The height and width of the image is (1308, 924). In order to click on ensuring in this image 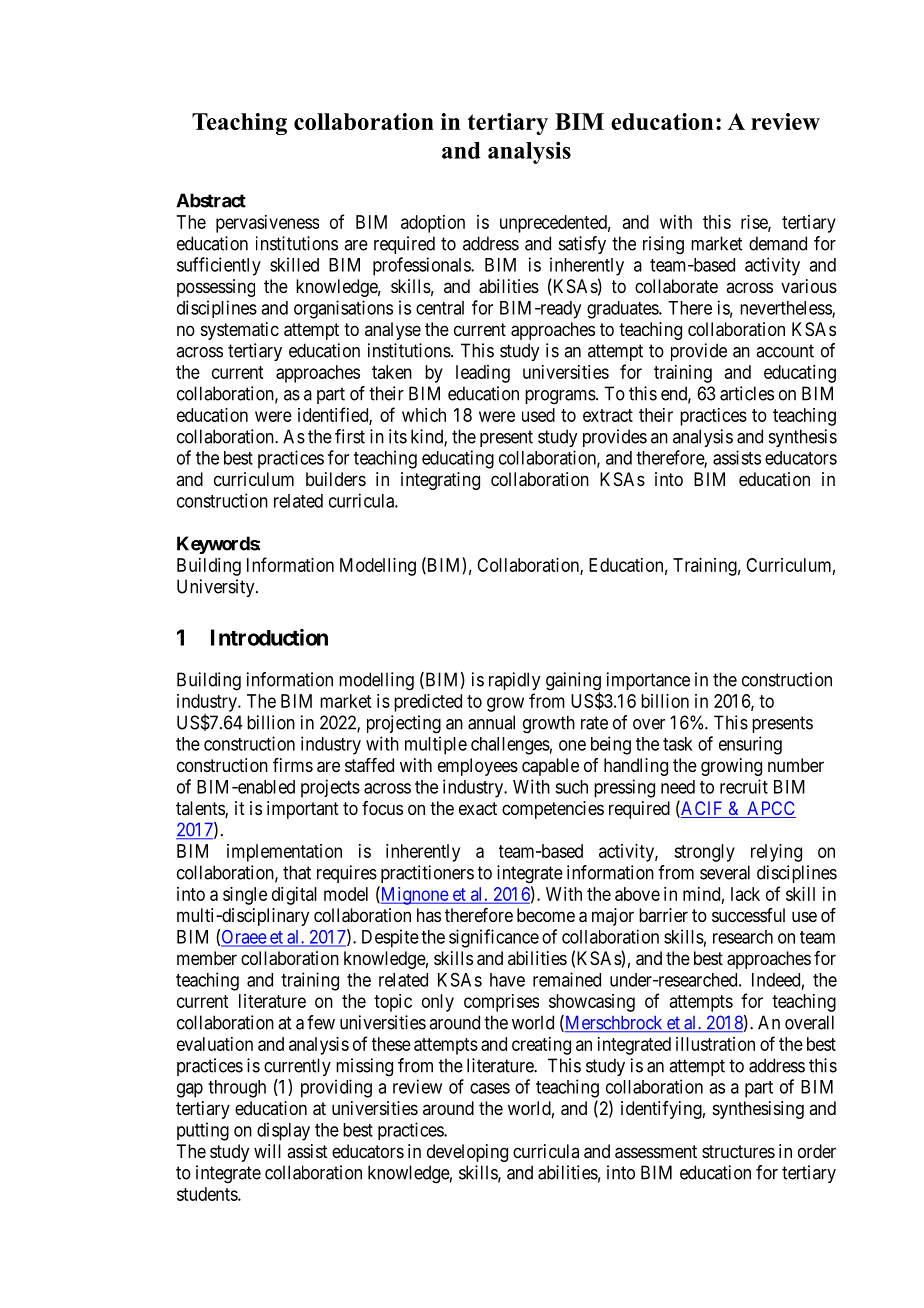, I will do `click(750, 745)`.
